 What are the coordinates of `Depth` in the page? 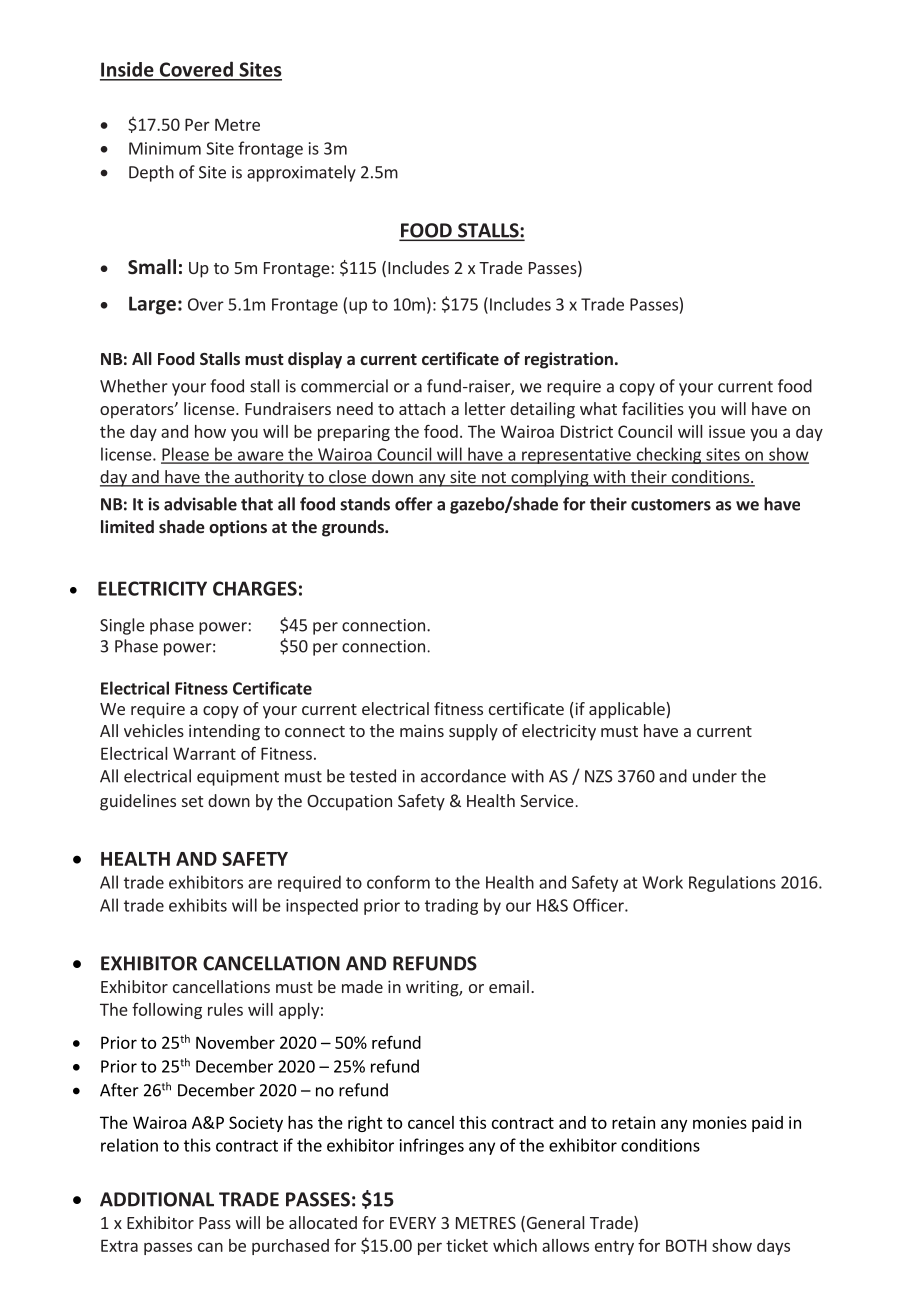 It's located at (151, 173).
